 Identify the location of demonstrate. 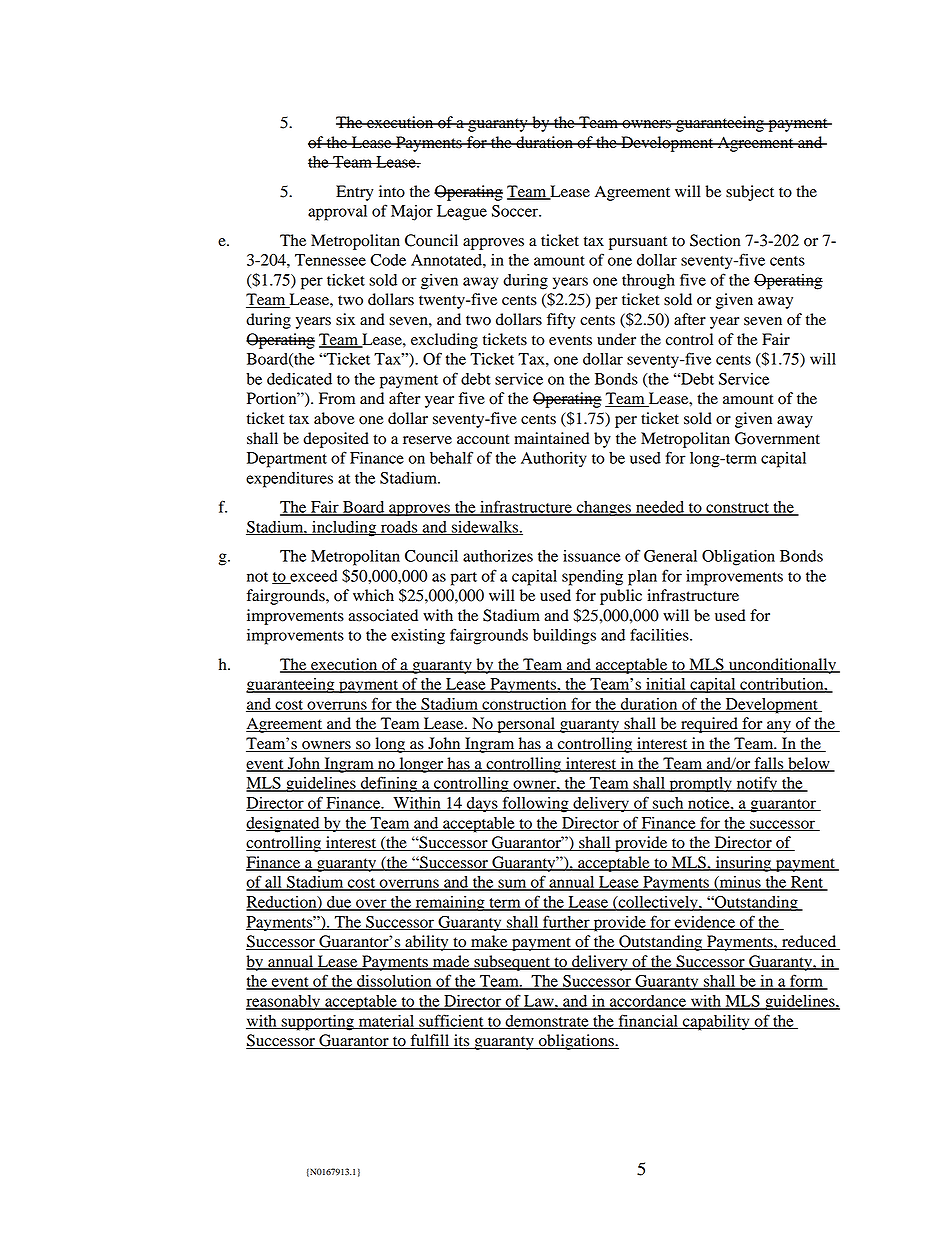
(547, 1022).
